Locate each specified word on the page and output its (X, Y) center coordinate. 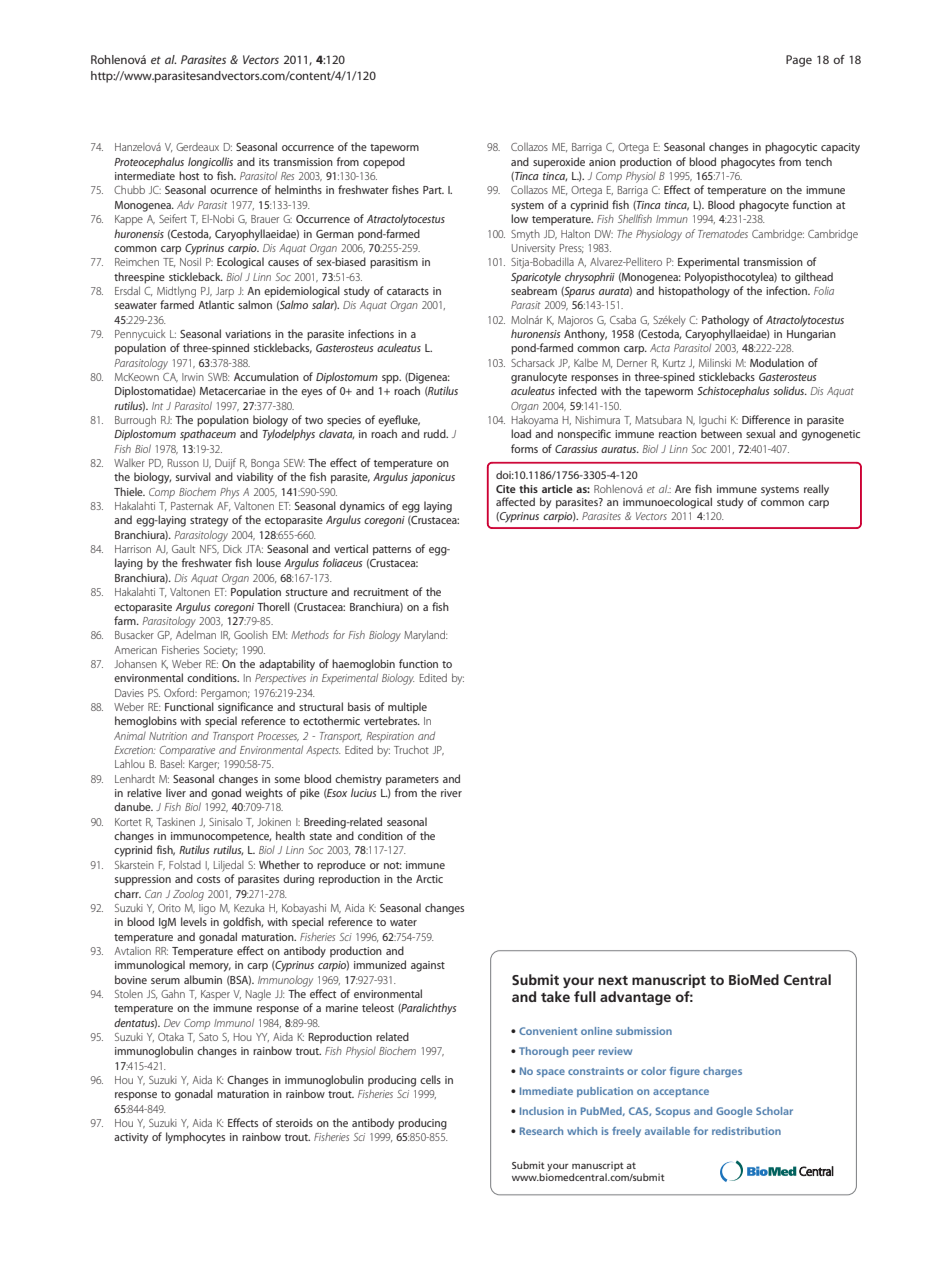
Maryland (425, 636)
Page (799, 61)
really (816, 490)
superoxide (559, 162)
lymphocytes (195, 1138)
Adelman (196, 634)
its (264, 162)
